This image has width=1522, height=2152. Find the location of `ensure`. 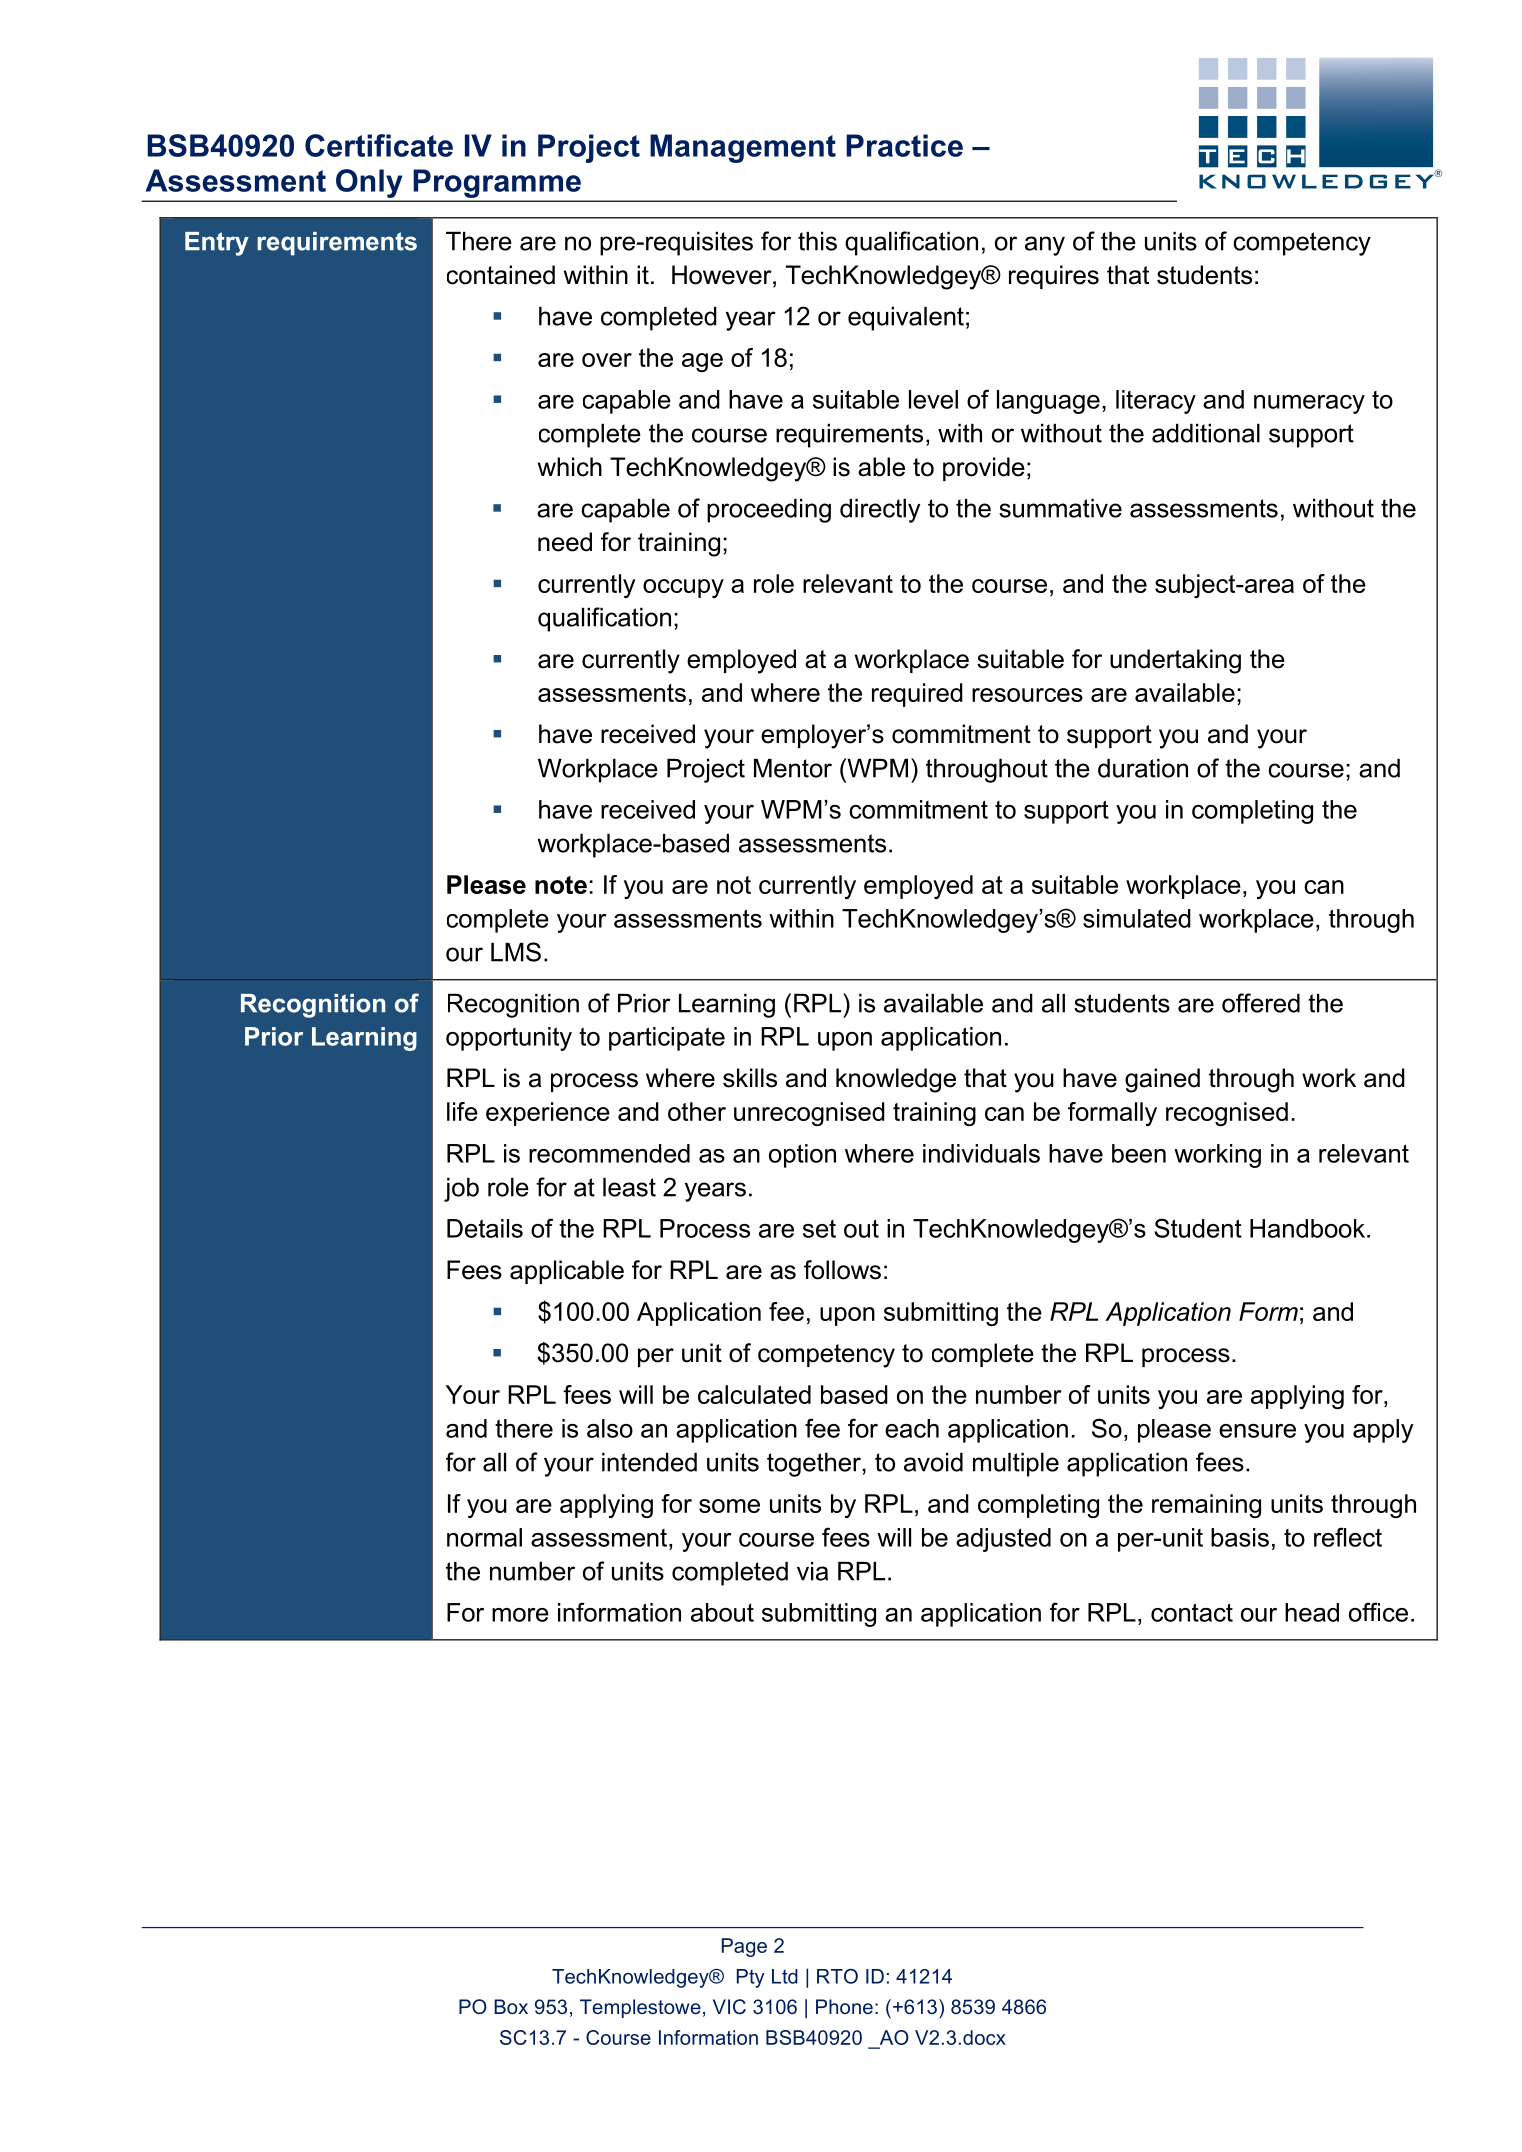

ensure is located at coordinates (1257, 1431).
